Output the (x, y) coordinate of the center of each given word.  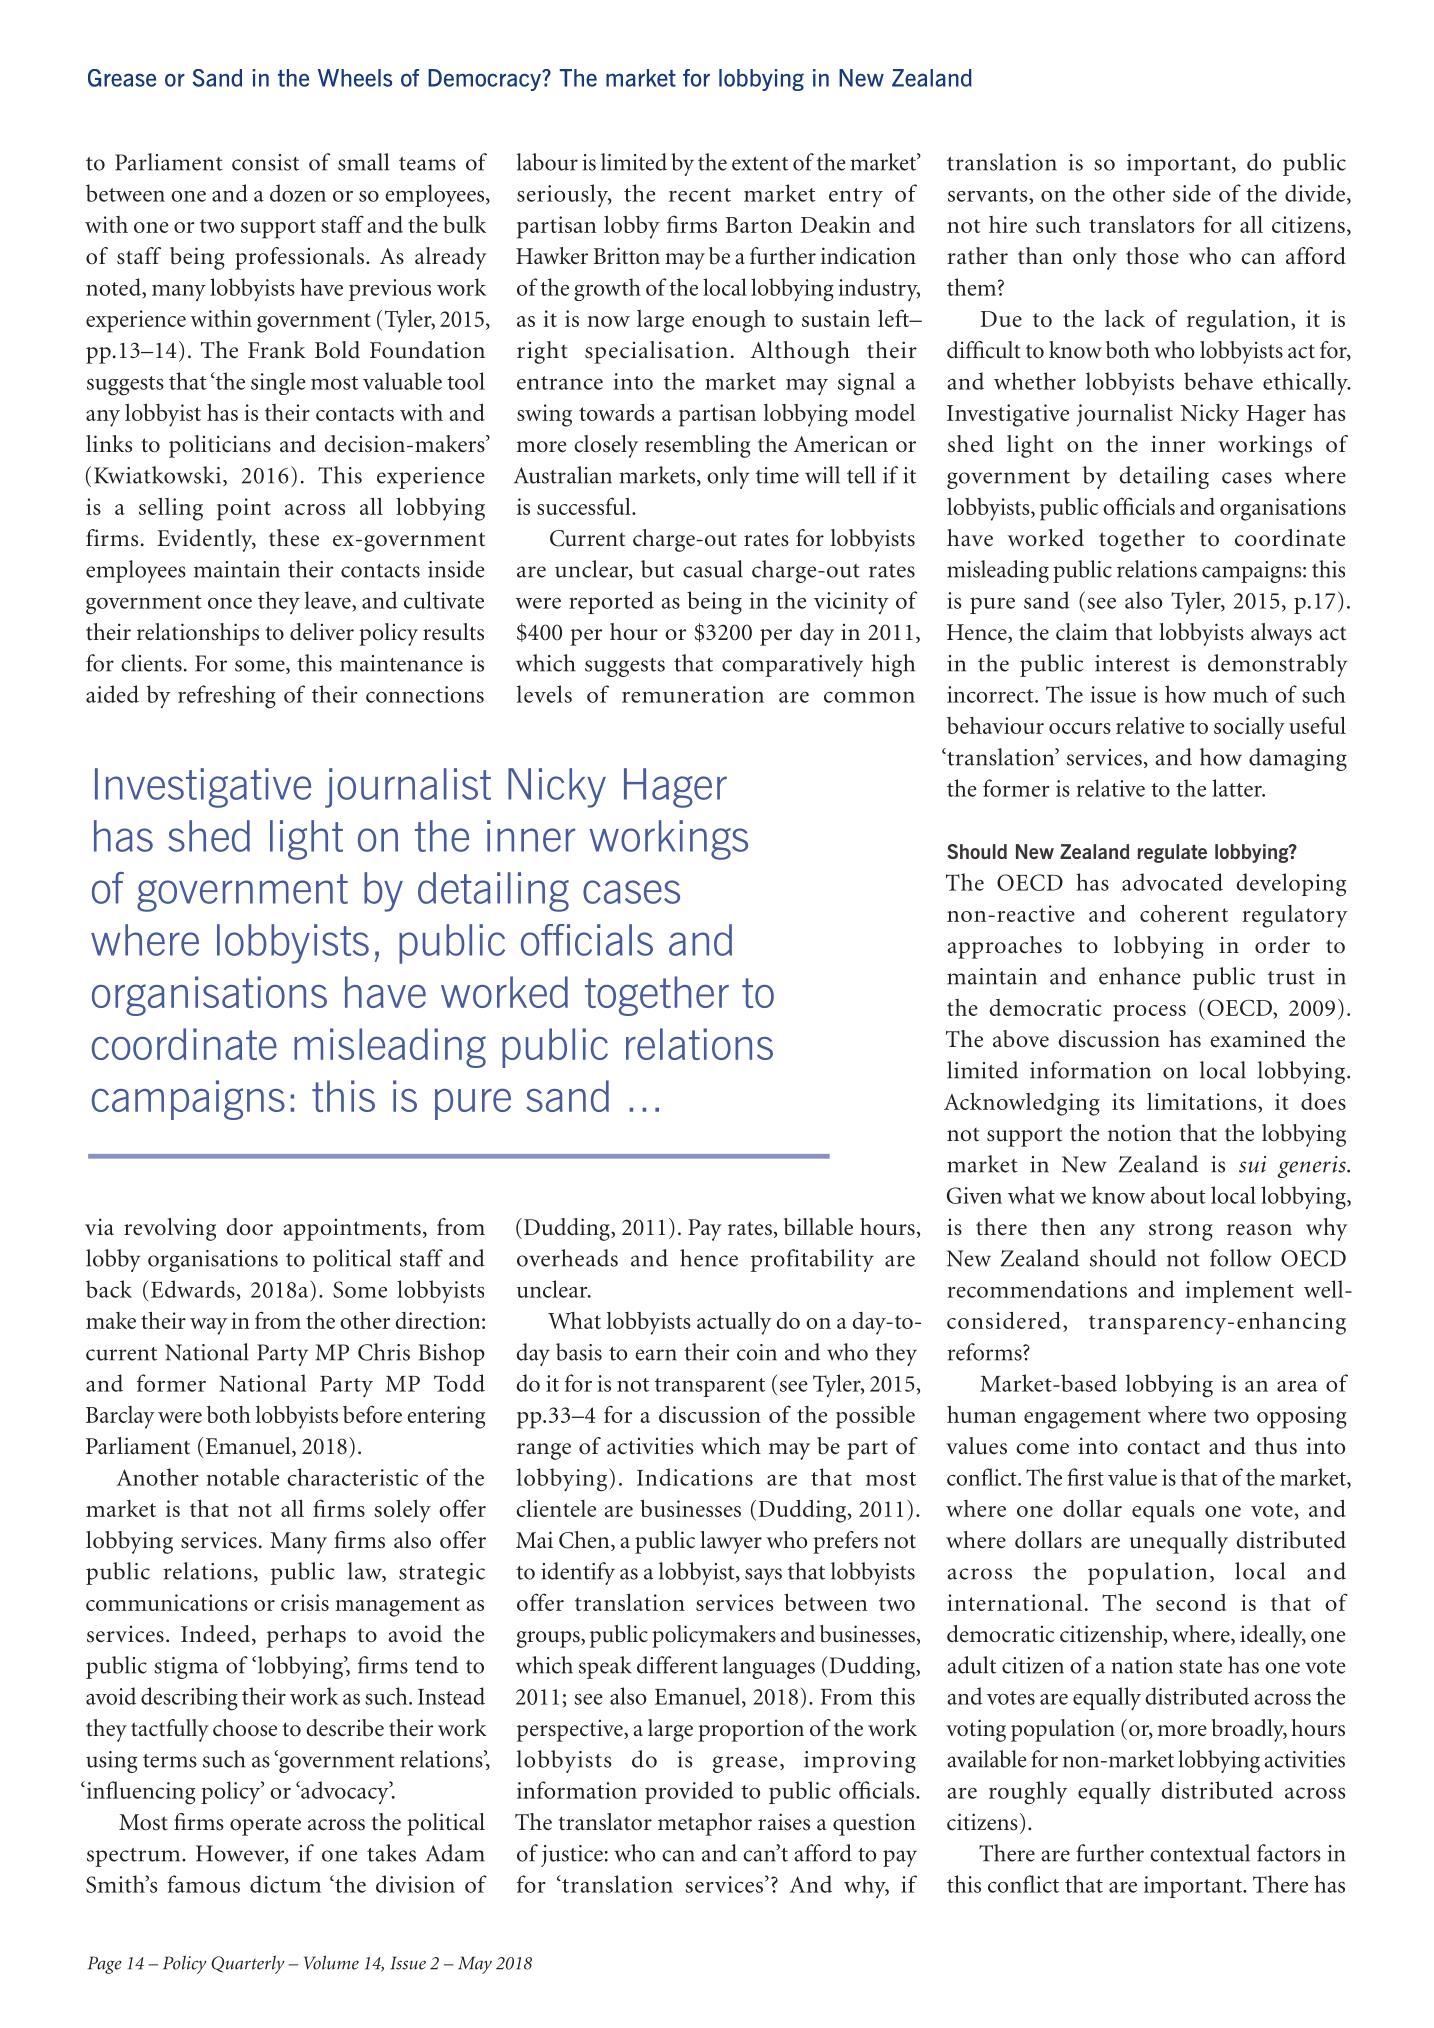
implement (1239, 1291)
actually (734, 1323)
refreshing (227, 697)
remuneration (693, 694)
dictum (285, 1884)
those (1152, 256)
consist (265, 162)
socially (1249, 728)
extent (760, 164)
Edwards (193, 1289)
